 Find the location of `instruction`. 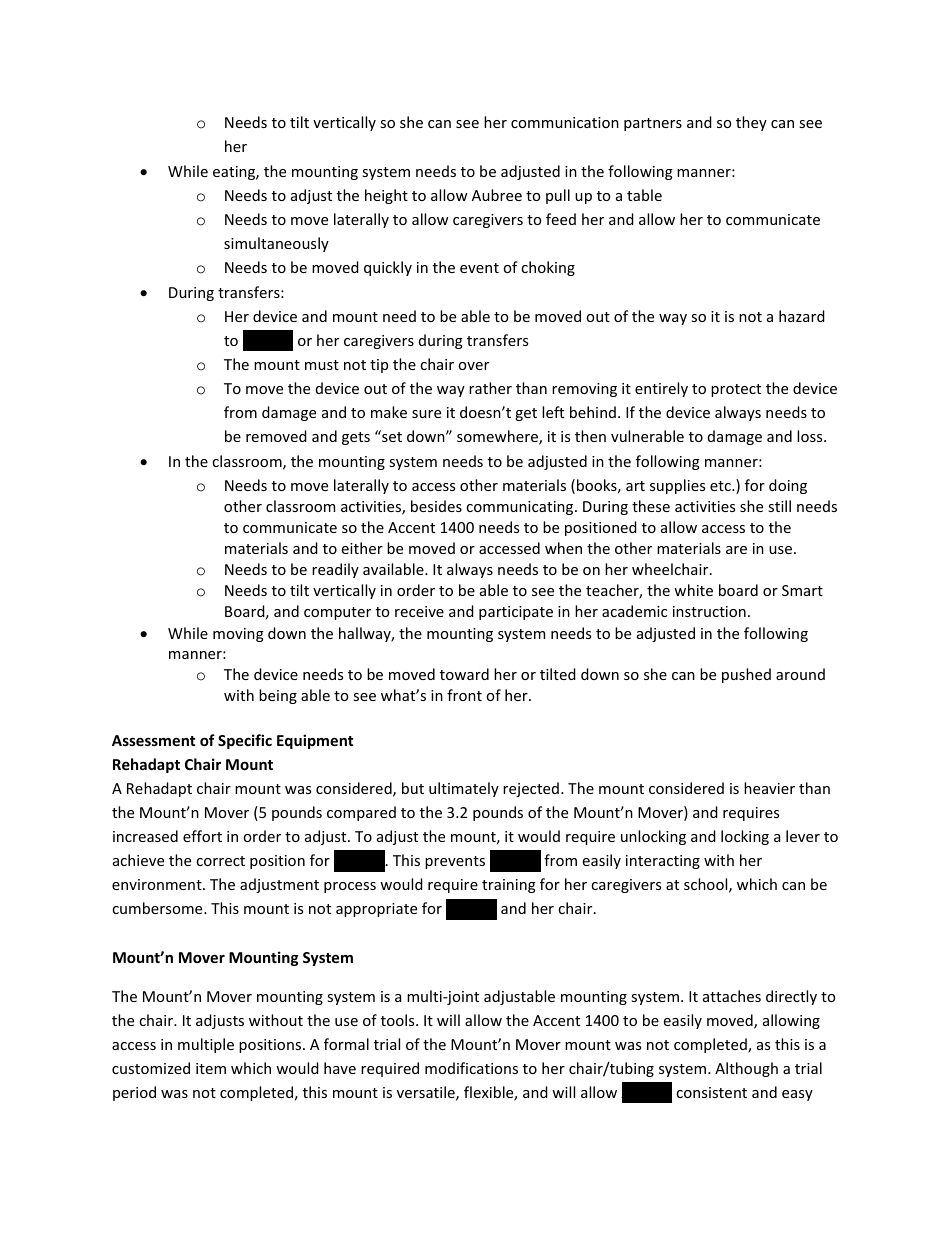

instruction is located at coordinates (709, 611).
